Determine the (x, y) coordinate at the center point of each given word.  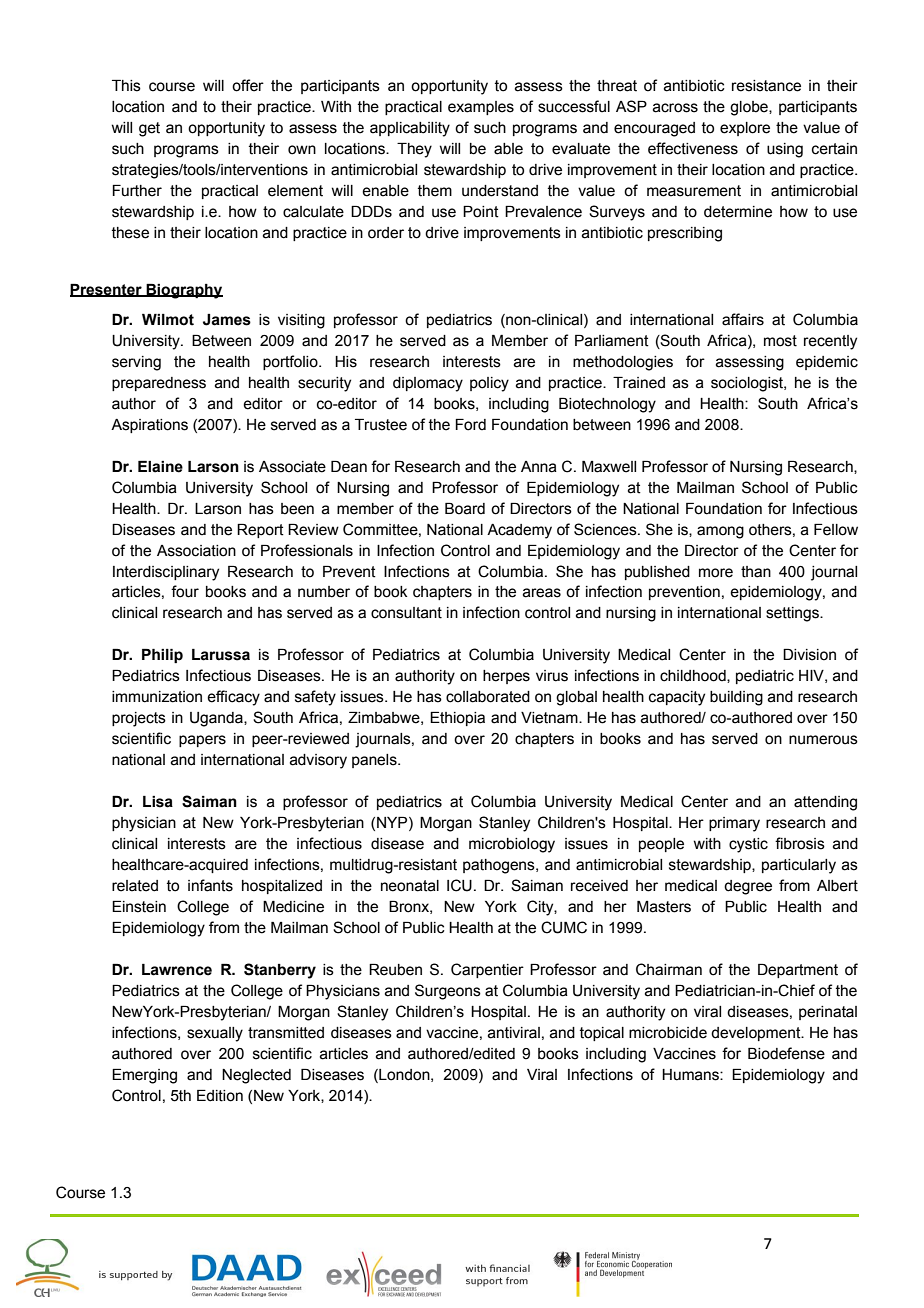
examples (481, 108)
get (149, 129)
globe (750, 108)
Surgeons (448, 992)
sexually (215, 1034)
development (757, 1034)
